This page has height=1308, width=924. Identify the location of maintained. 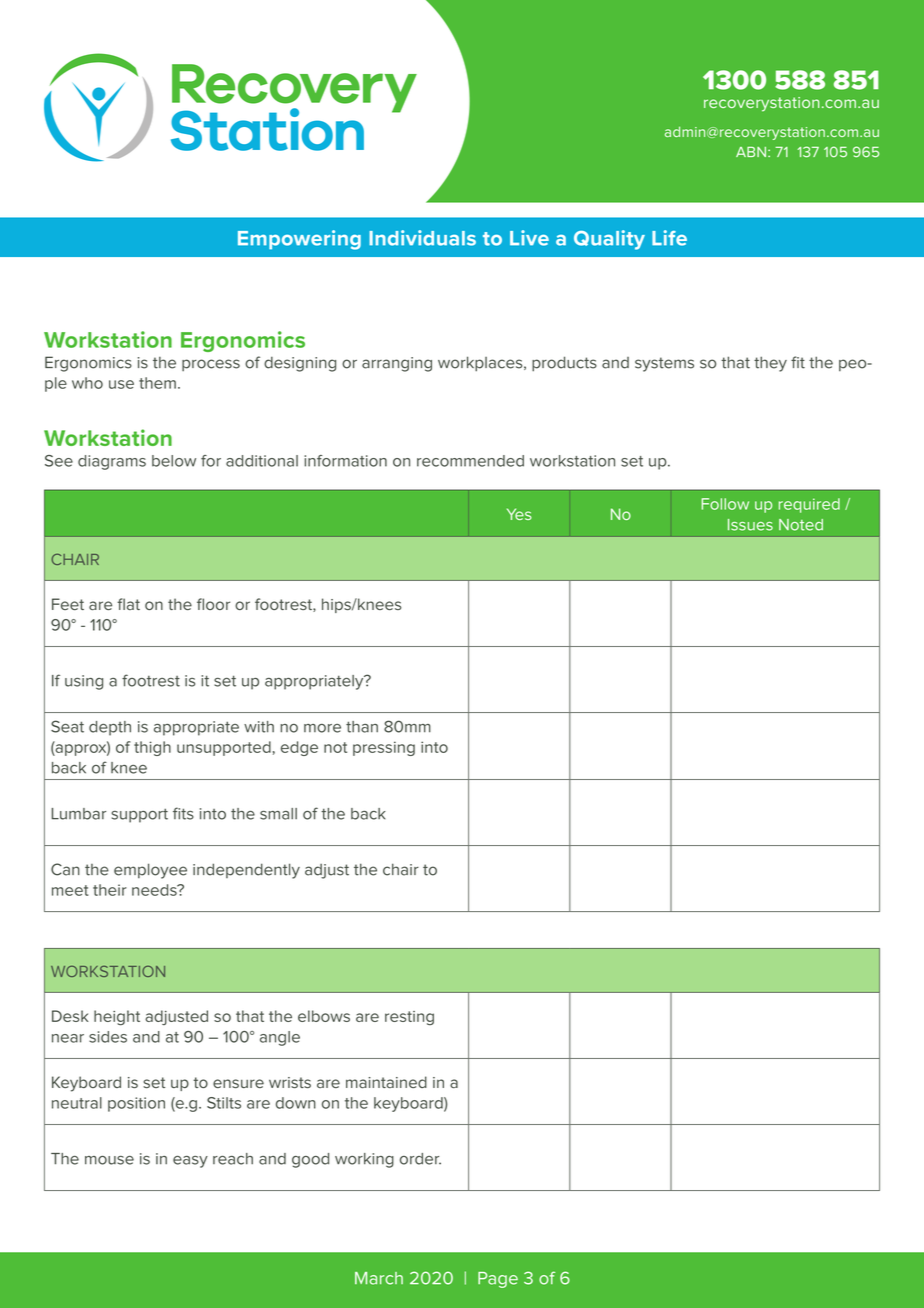
(386, 1082).
